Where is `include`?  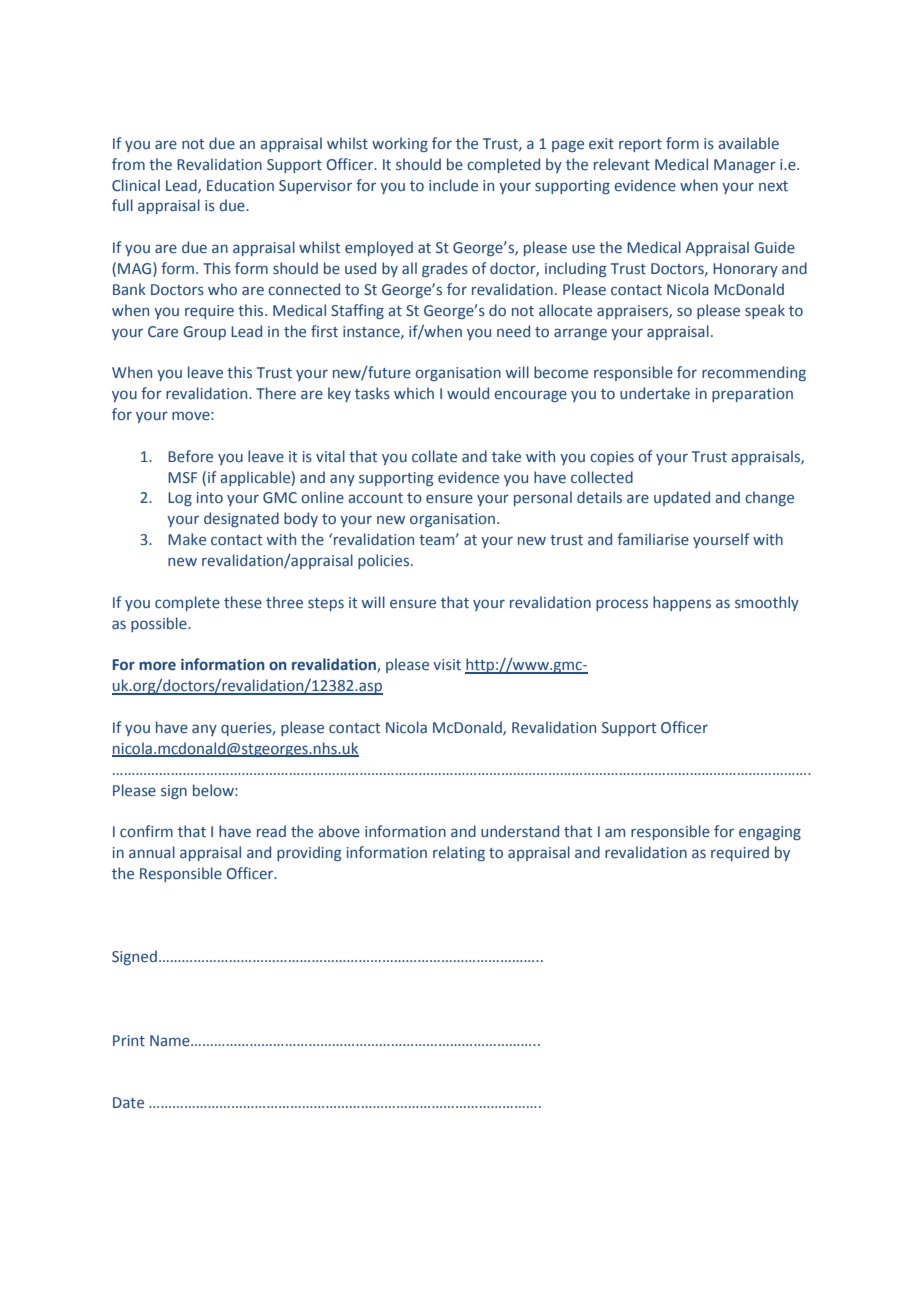
include is located at coordinates (453, 185).
